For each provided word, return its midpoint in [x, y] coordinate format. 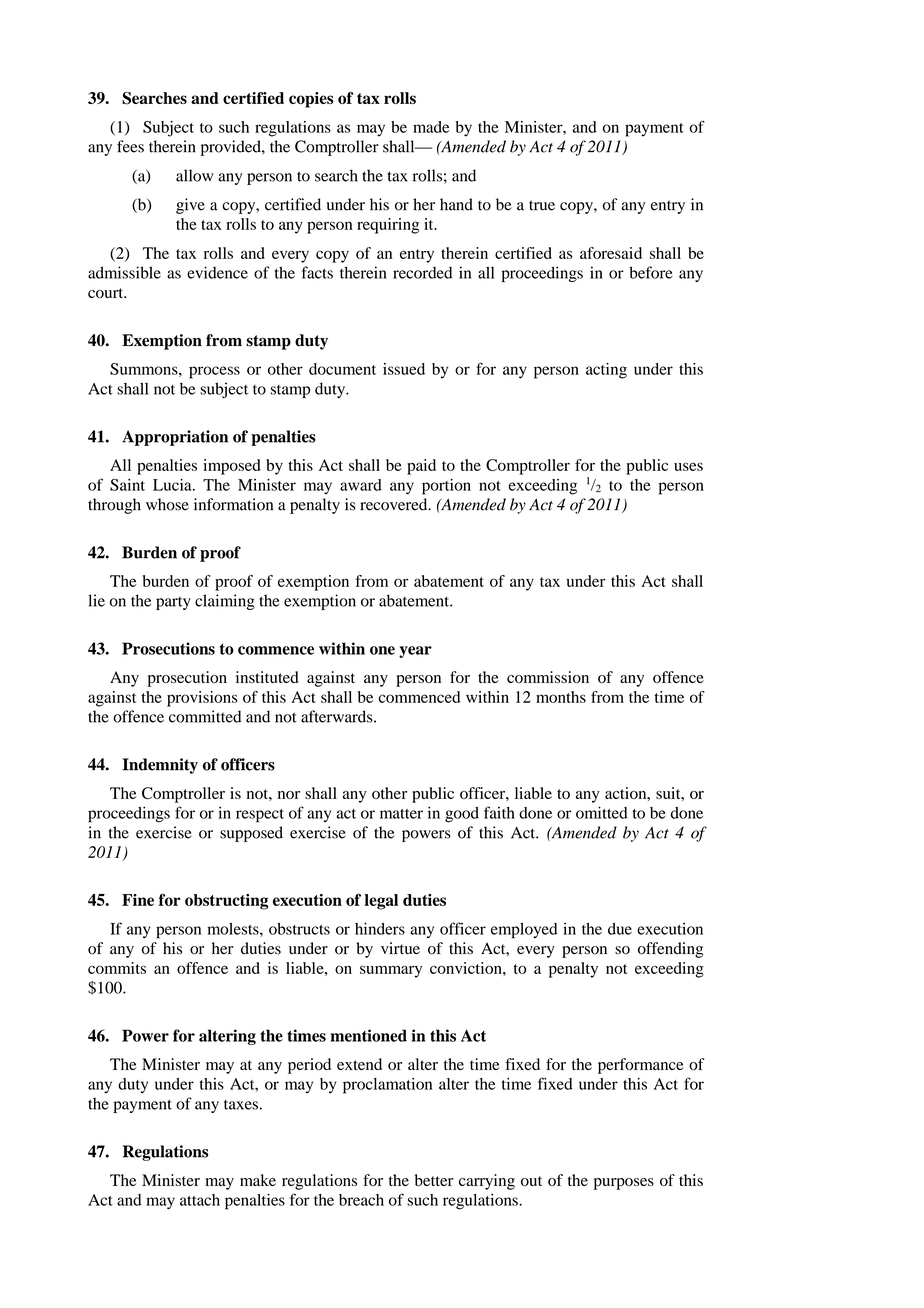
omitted [602, 812]
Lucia [173, 485]
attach [200, 1200]
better [434, 1180]
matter [401, 814]
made [431, 127]
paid [421, 467]
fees [130, 146]
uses [688, 466]
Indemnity [160, 766]
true [542, 205]
